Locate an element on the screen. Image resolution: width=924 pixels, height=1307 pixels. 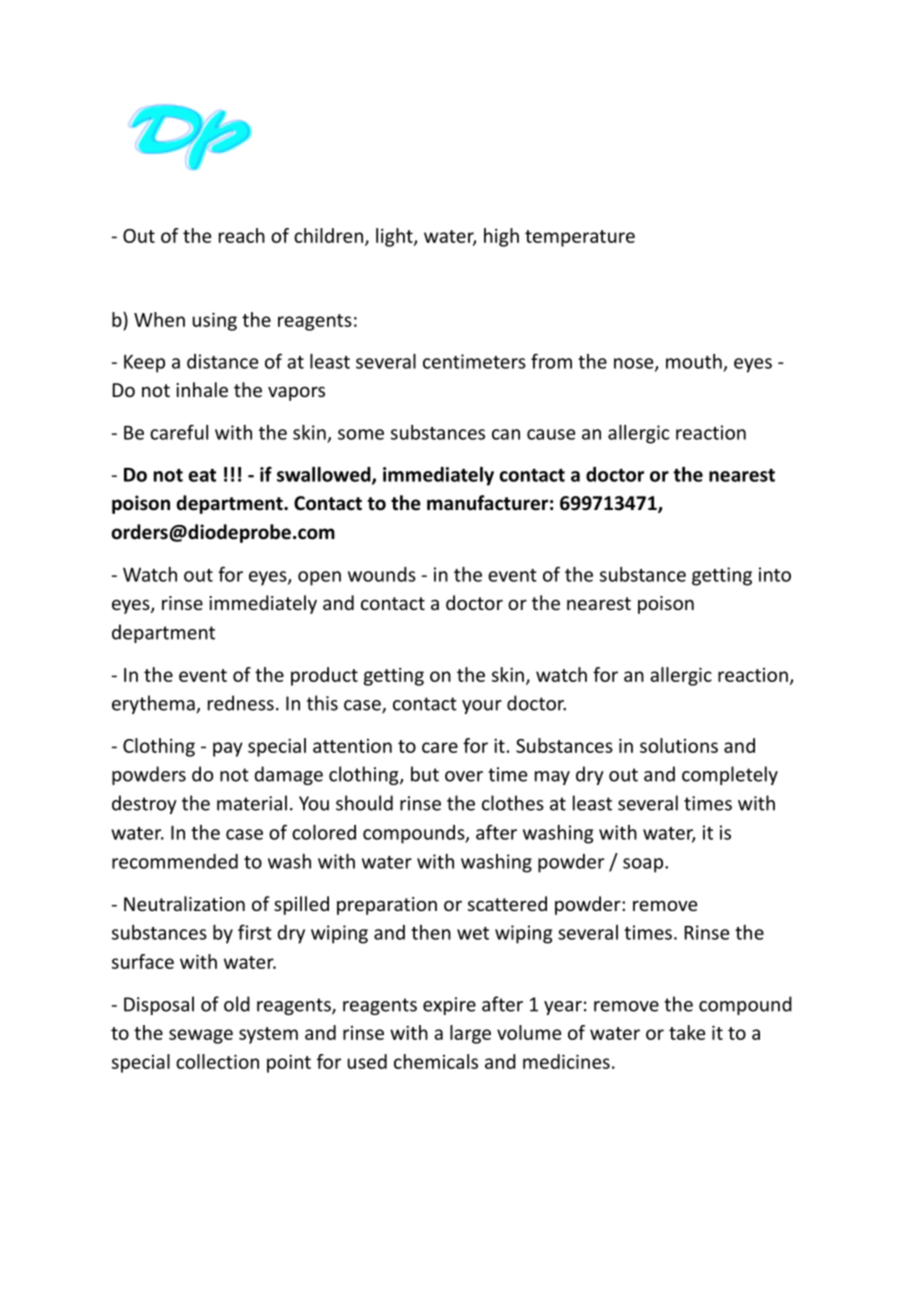
redness is located at coordinates (241, 703).
